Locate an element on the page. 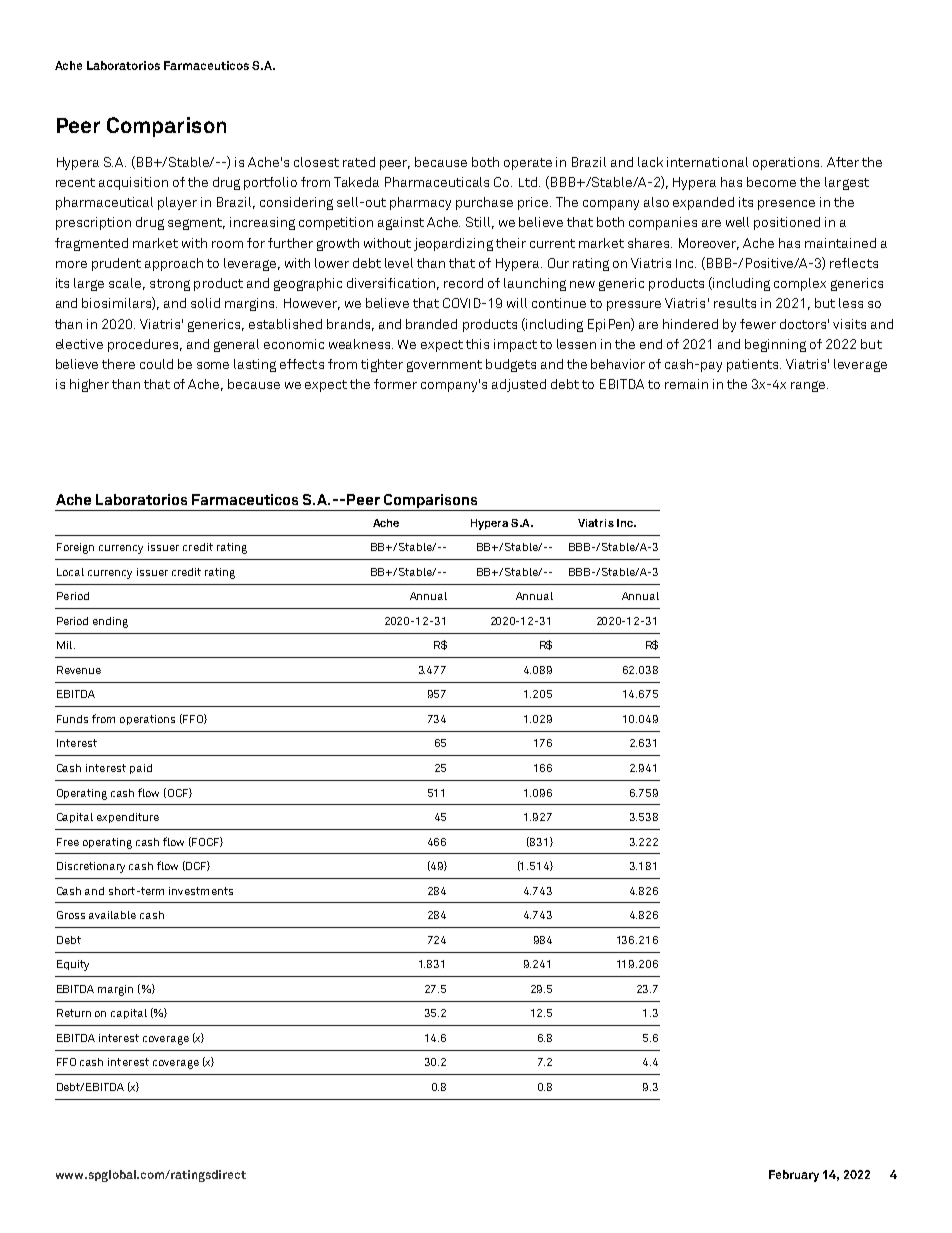 The height and width of the page is (1233, 952). purchase is located at coordinates (484, 203).
